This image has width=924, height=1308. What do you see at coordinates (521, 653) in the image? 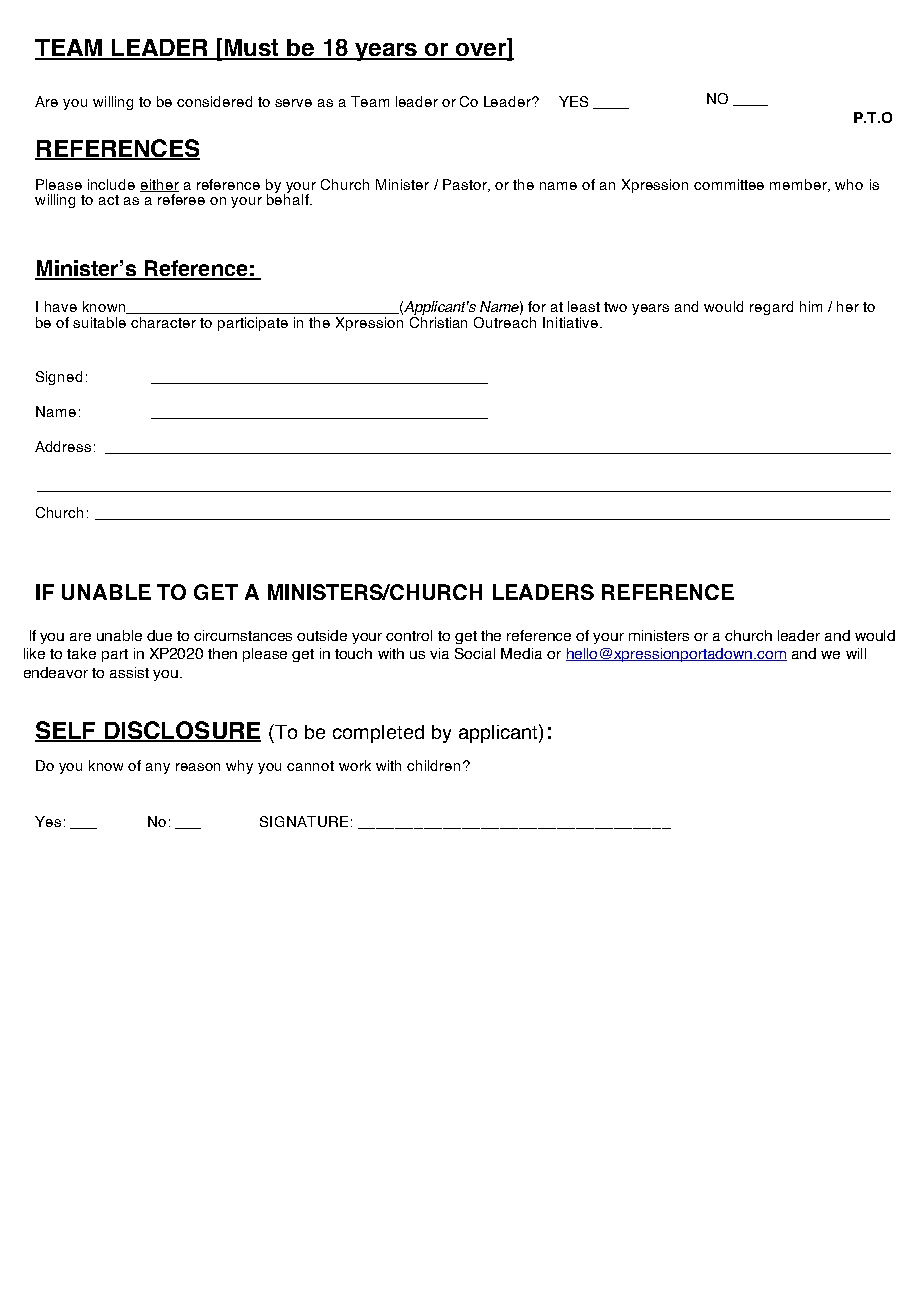
I see `Media` at bounding box center [521, 653].
